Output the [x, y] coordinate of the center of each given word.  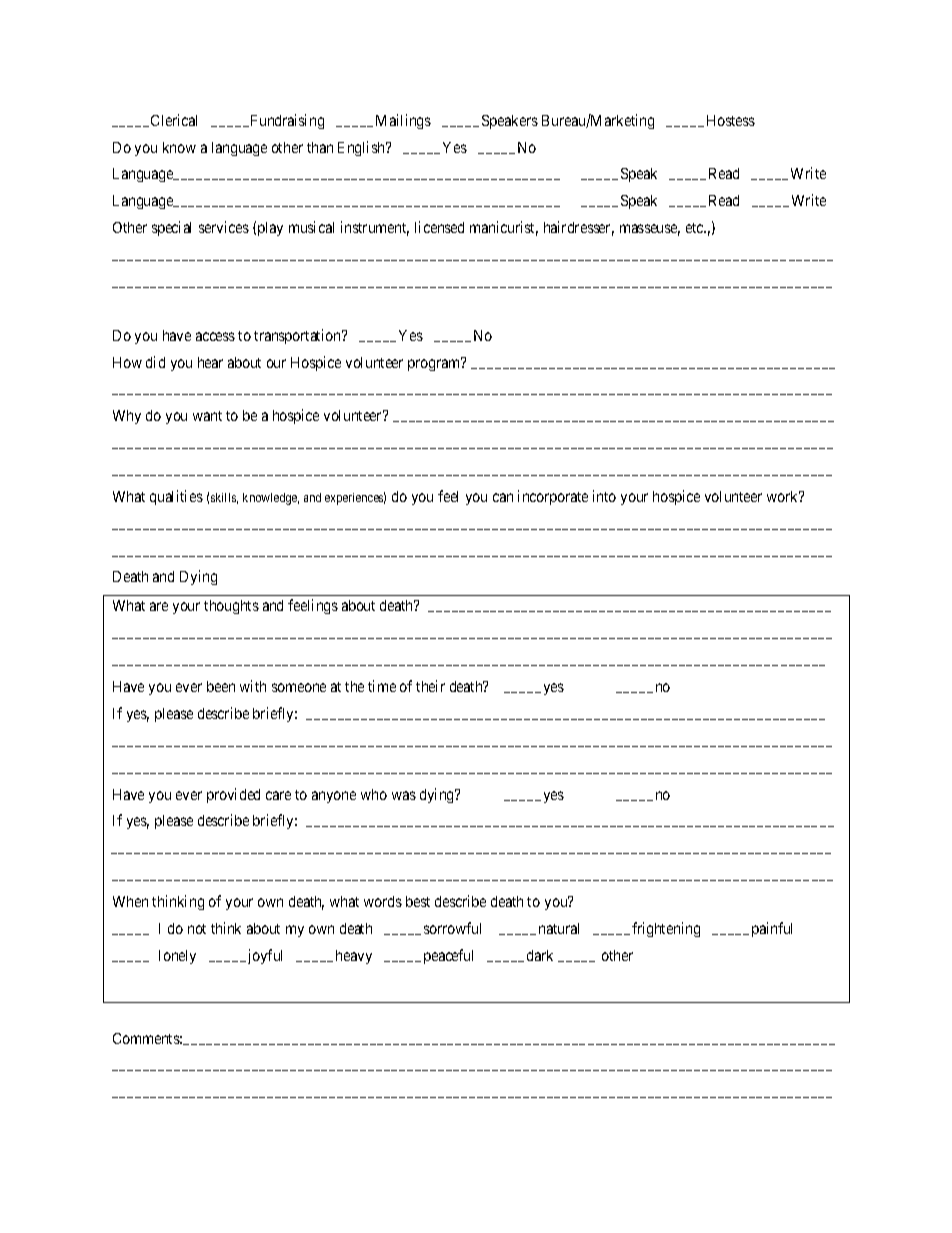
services [224, 227]
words [383, 901]
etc [696, 228]
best [418, 901]
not [197, 929]
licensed [439, 227]
